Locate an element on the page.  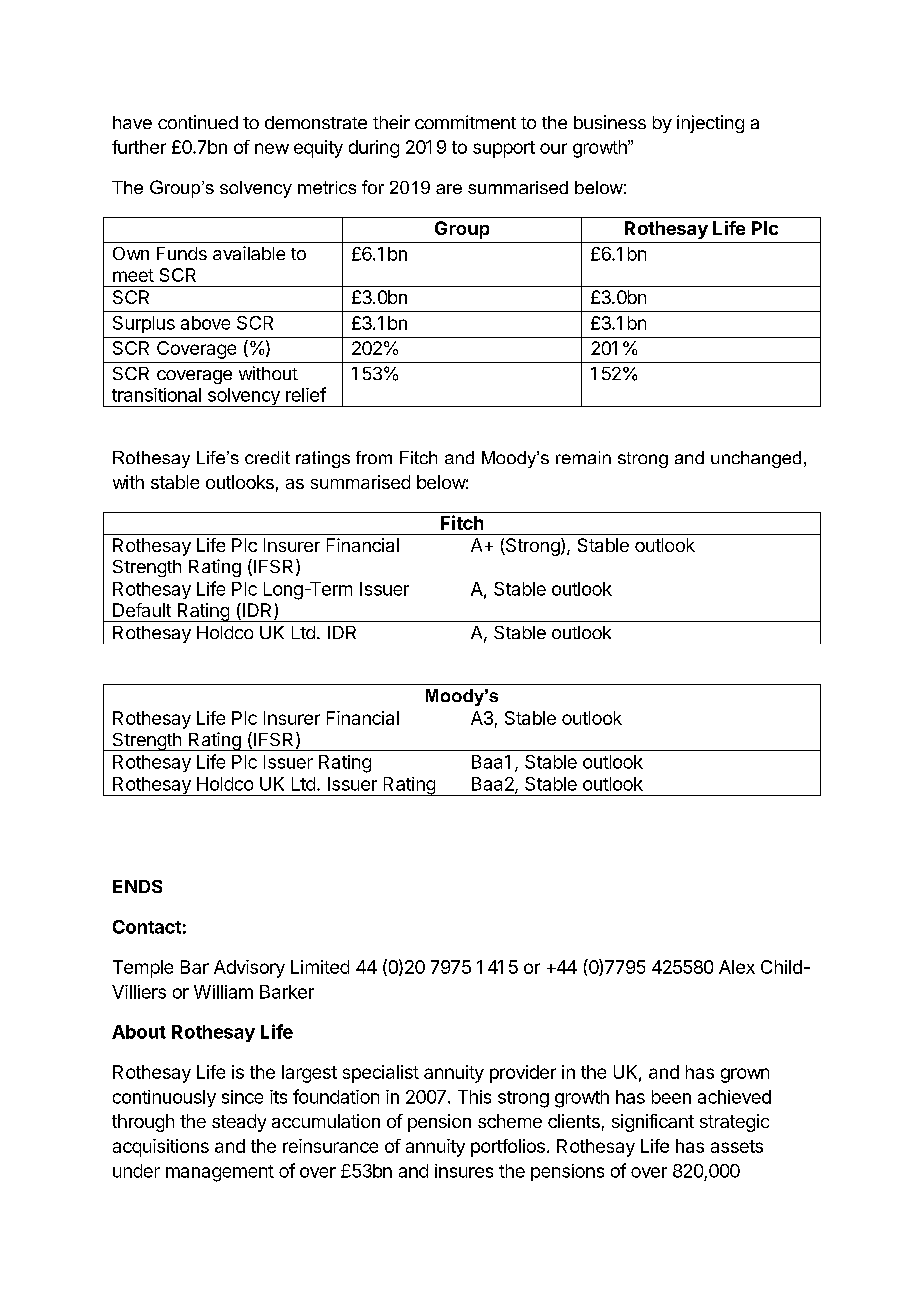
insures is located at coordinates (464, 1171).
